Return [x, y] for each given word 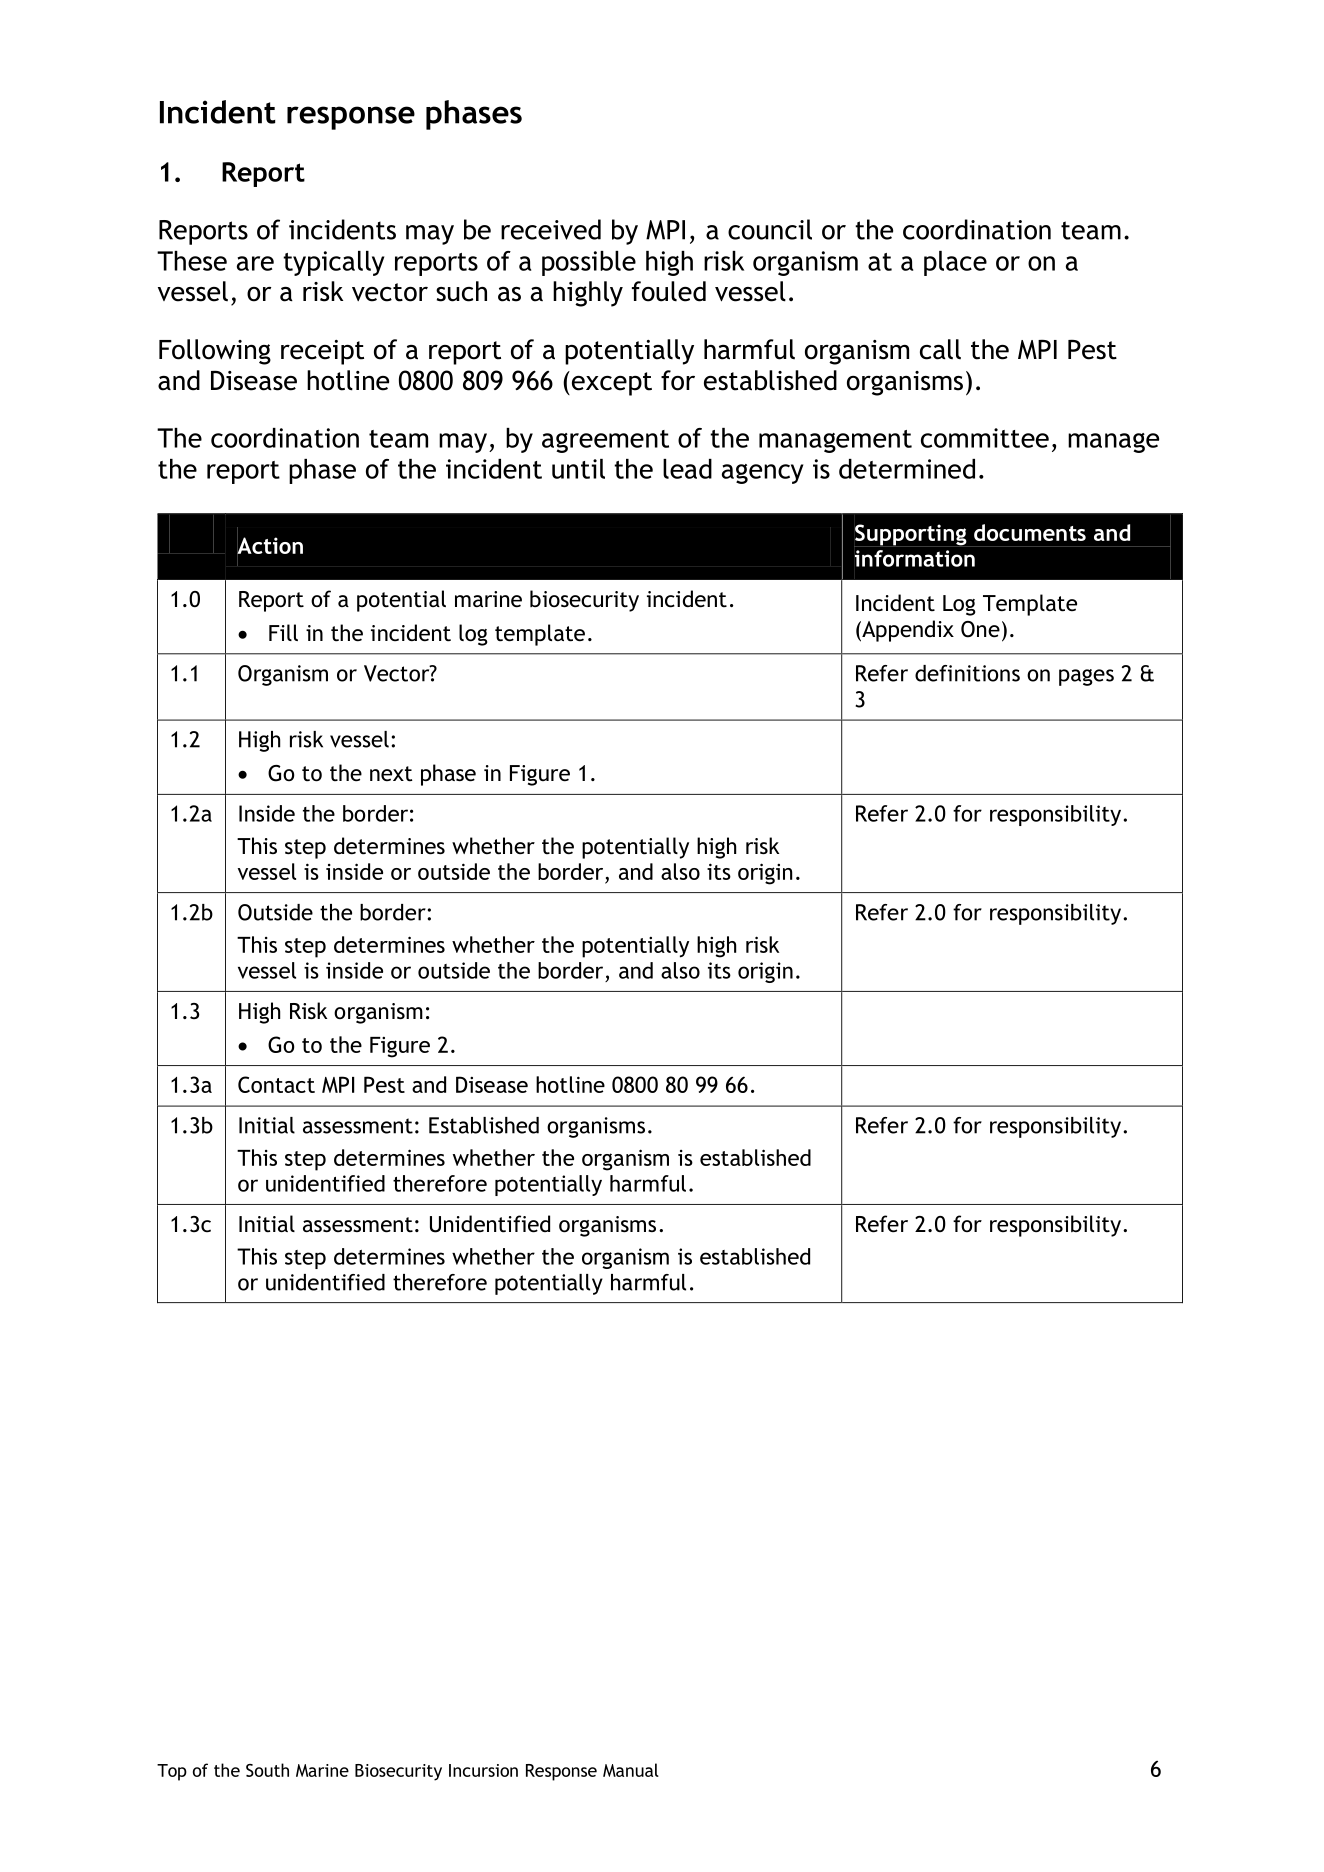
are [255, 263]
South [267, 1770]
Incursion [483, 1770]
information [914, 558]
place [955, 263]
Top [172, 1772]
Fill [283, 632]
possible [589, 263]
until [578, 469]
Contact [276, 1084]
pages [1086, 677]
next [391, 774]
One [980, 629]
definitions [967, 673]
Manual [631, 1770]
